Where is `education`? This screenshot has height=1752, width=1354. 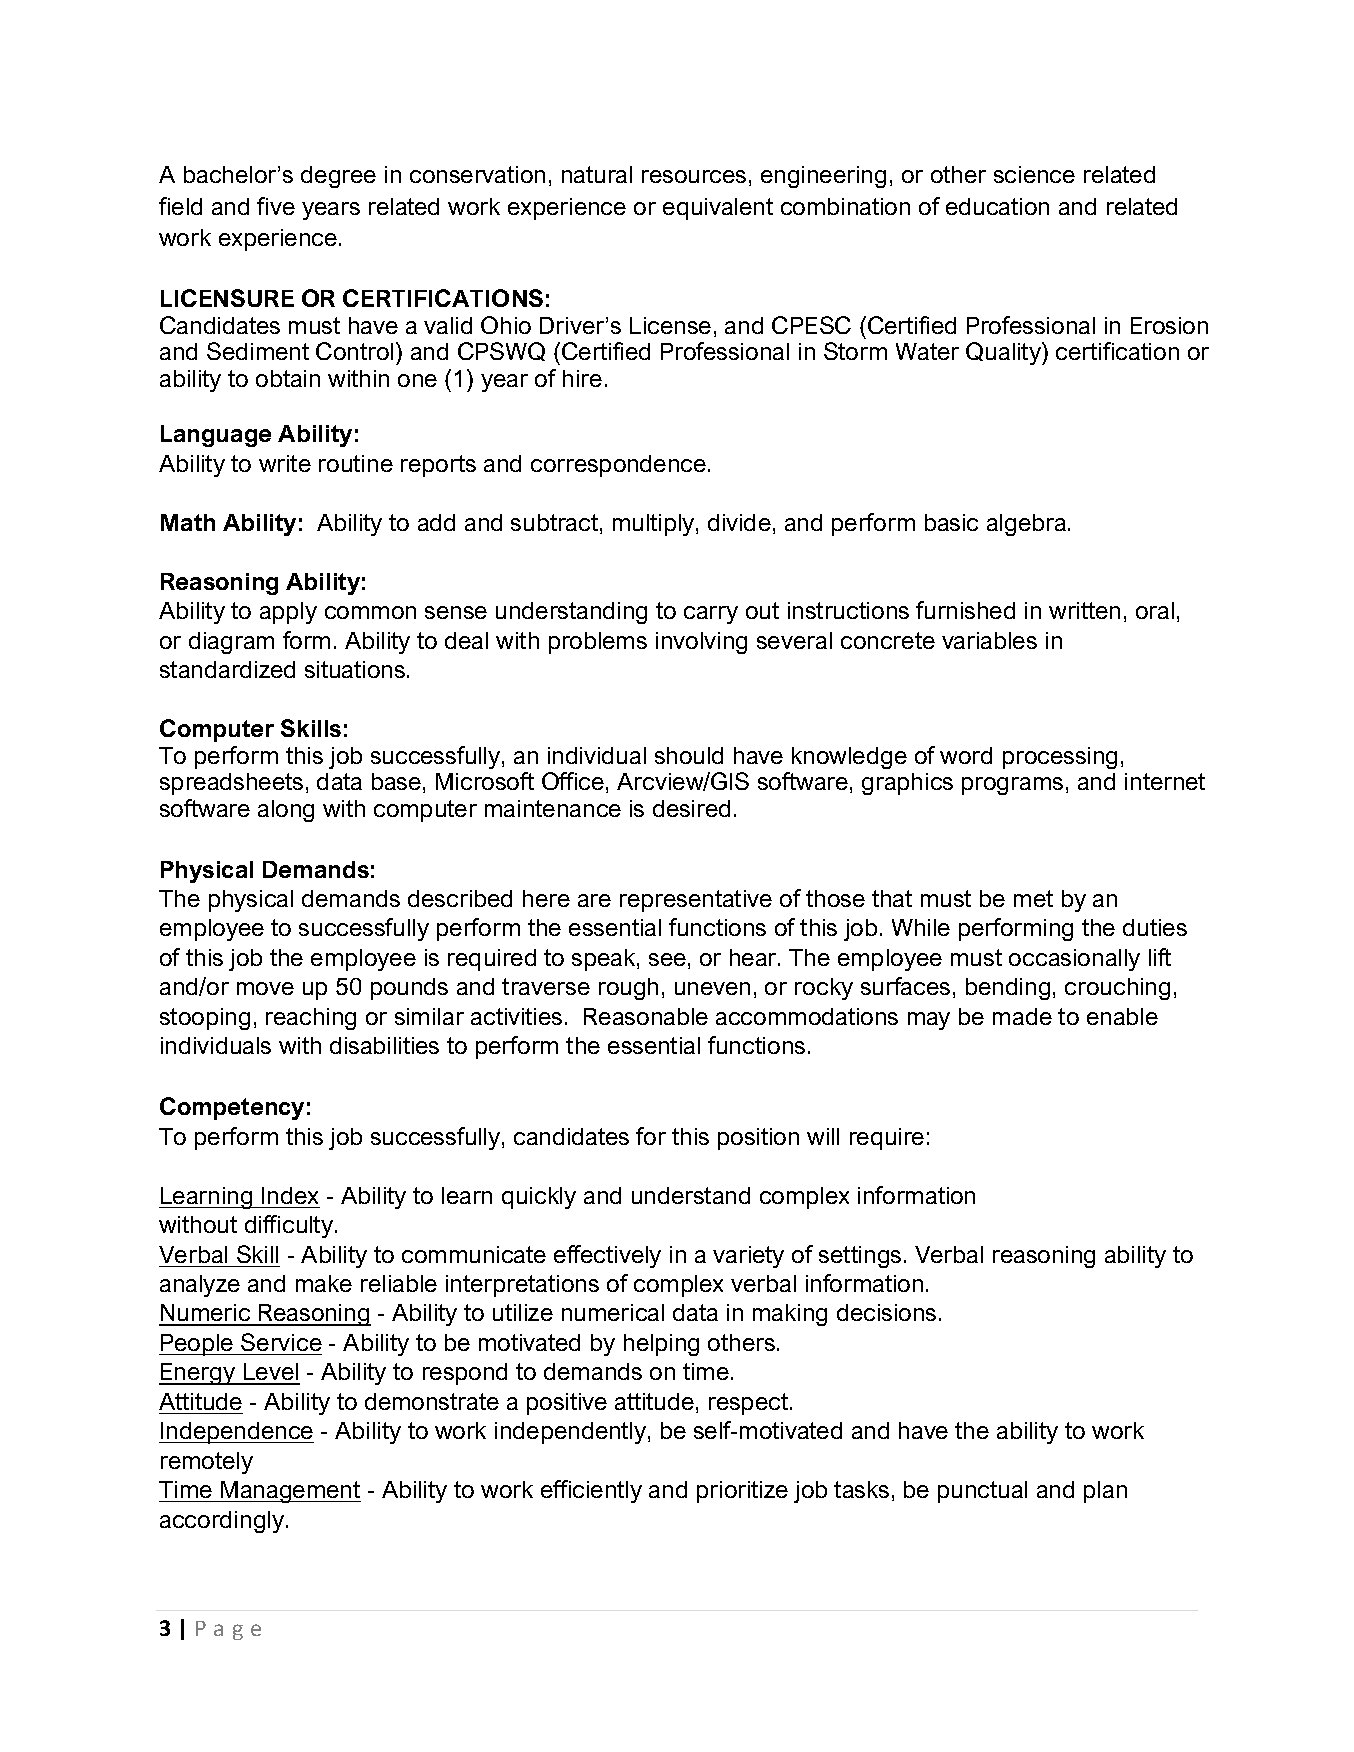 education is located at coordinates (997, 206).
